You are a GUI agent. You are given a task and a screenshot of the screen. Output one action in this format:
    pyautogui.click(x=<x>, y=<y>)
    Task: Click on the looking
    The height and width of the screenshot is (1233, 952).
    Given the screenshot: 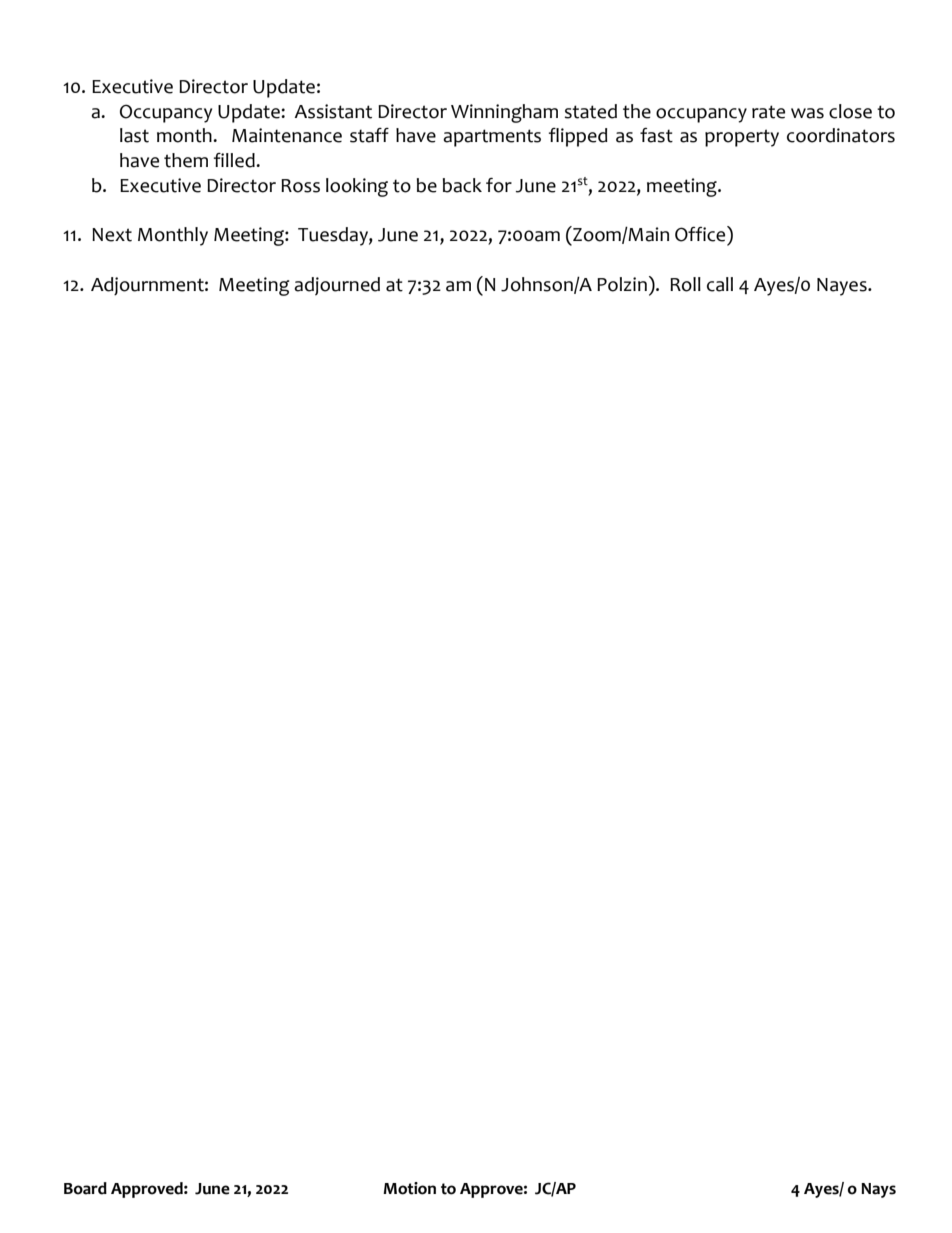 What is the action you would take?
    pyautogui.click(x=357, y=187)
